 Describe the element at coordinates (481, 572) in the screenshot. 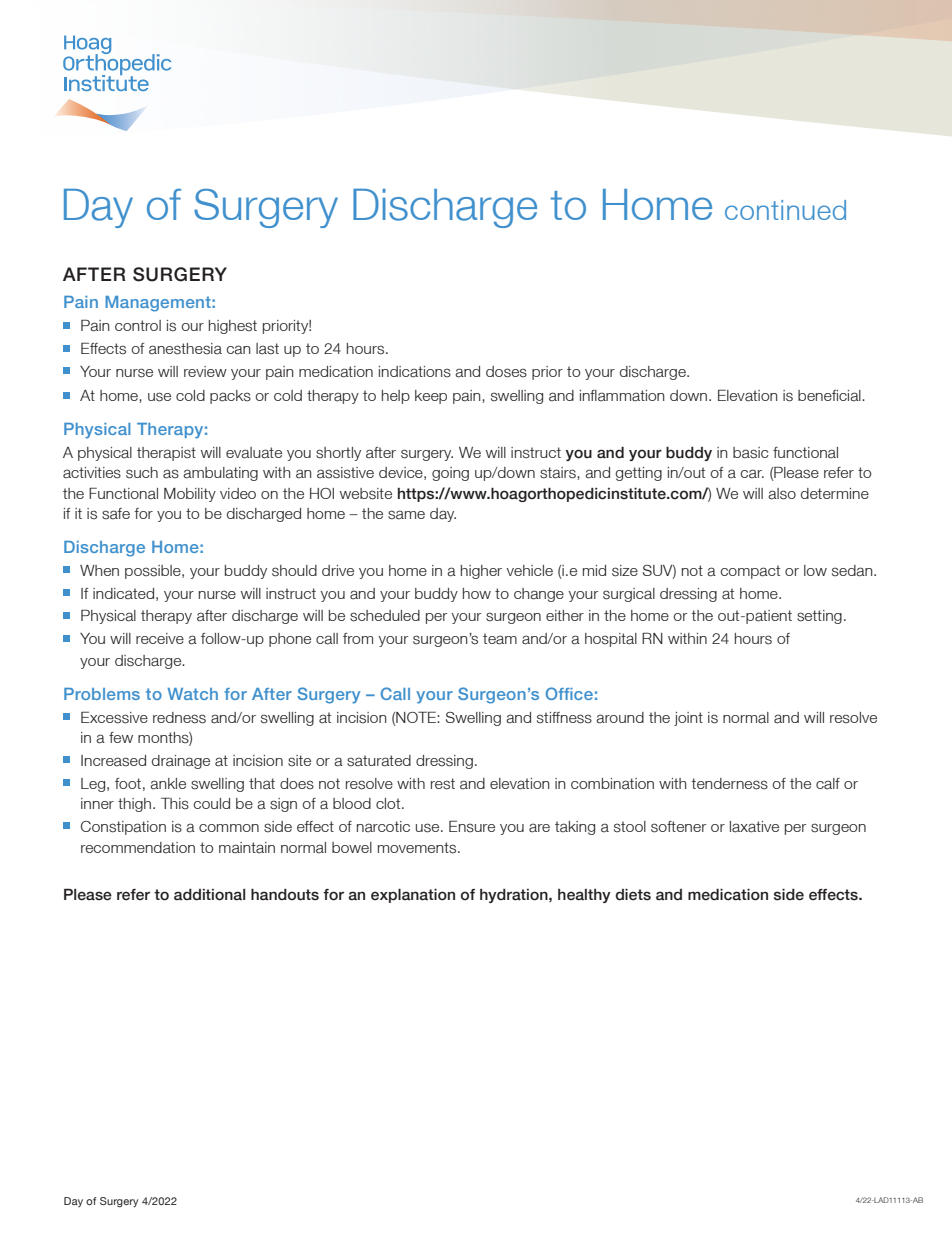

I see `higher` at that location.
